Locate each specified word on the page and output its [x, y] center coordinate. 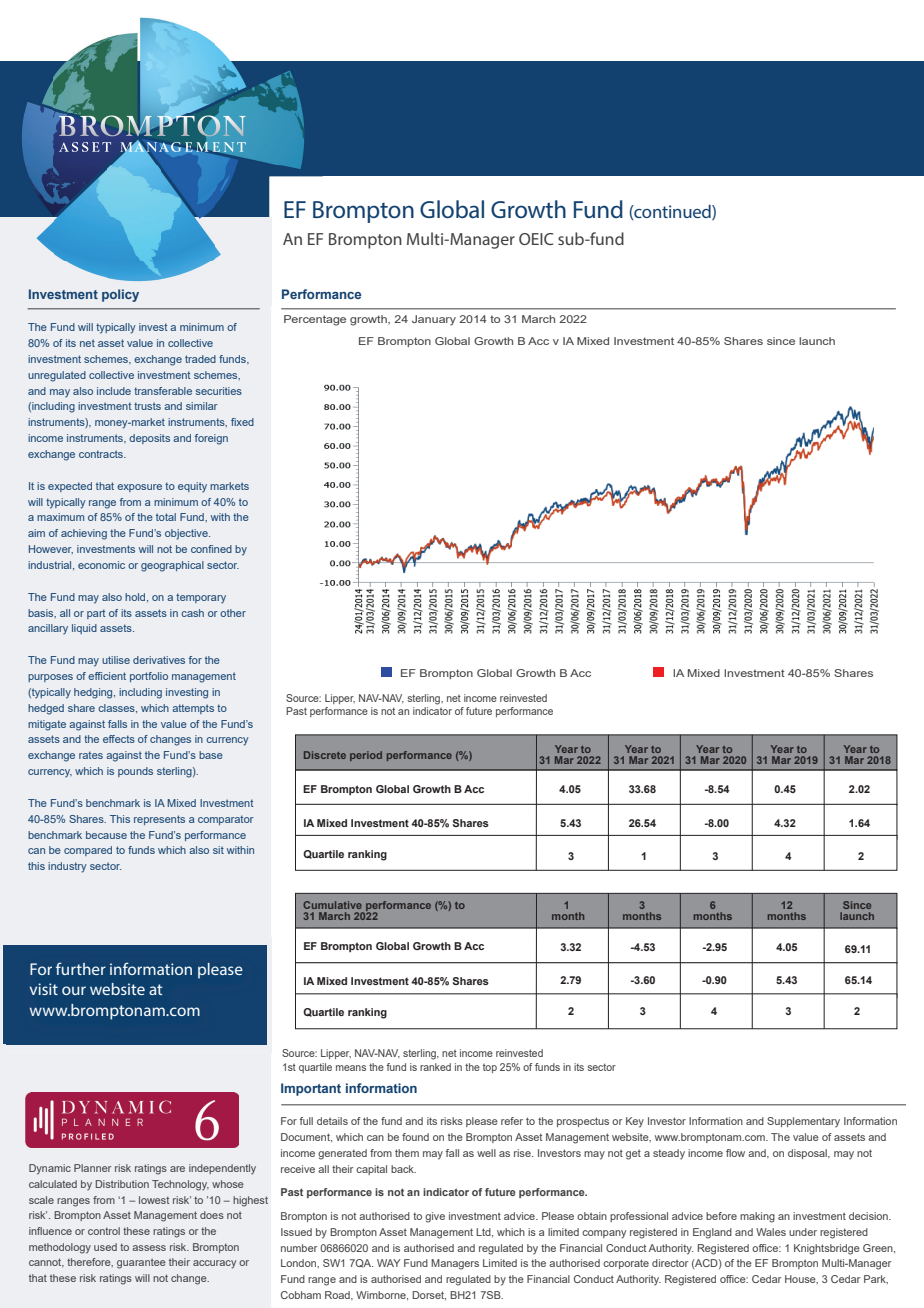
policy [120, 295]
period [366, 756]
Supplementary [803, 1122]
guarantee [141, 1264]
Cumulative [332, 905]
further [81, 968]
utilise [116, 660]
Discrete [325, 755]
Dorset [429, 1295]
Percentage [315, 320]
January [434, 320]
